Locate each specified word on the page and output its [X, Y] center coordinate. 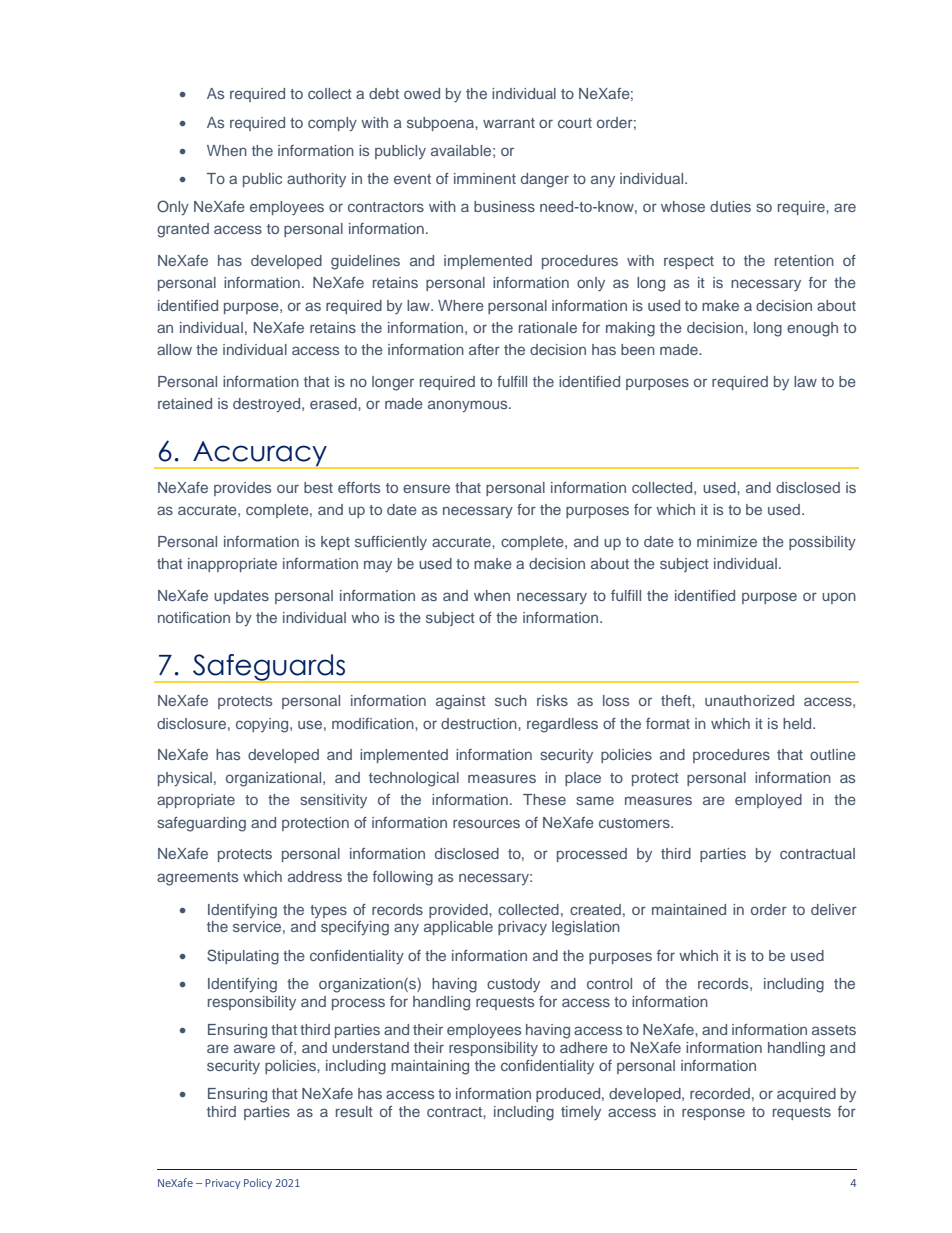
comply [332, 124]
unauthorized [749, 700]
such [511, 700]
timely [581, 1113]
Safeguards [269, 668]
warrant [509, 123]
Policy [258, 1183]
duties [730, 206]
